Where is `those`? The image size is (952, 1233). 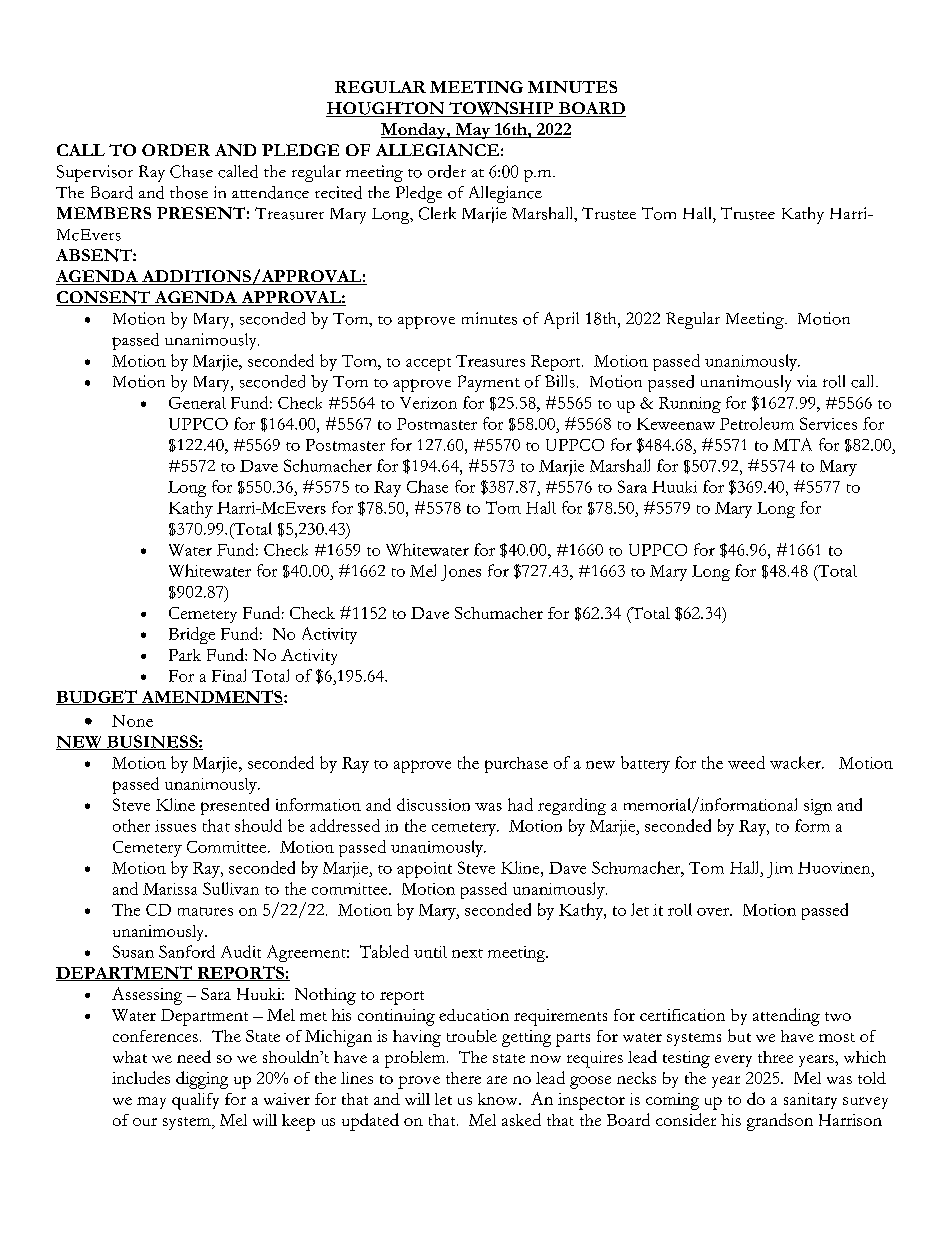
those is located at coordinates (189, 192).
